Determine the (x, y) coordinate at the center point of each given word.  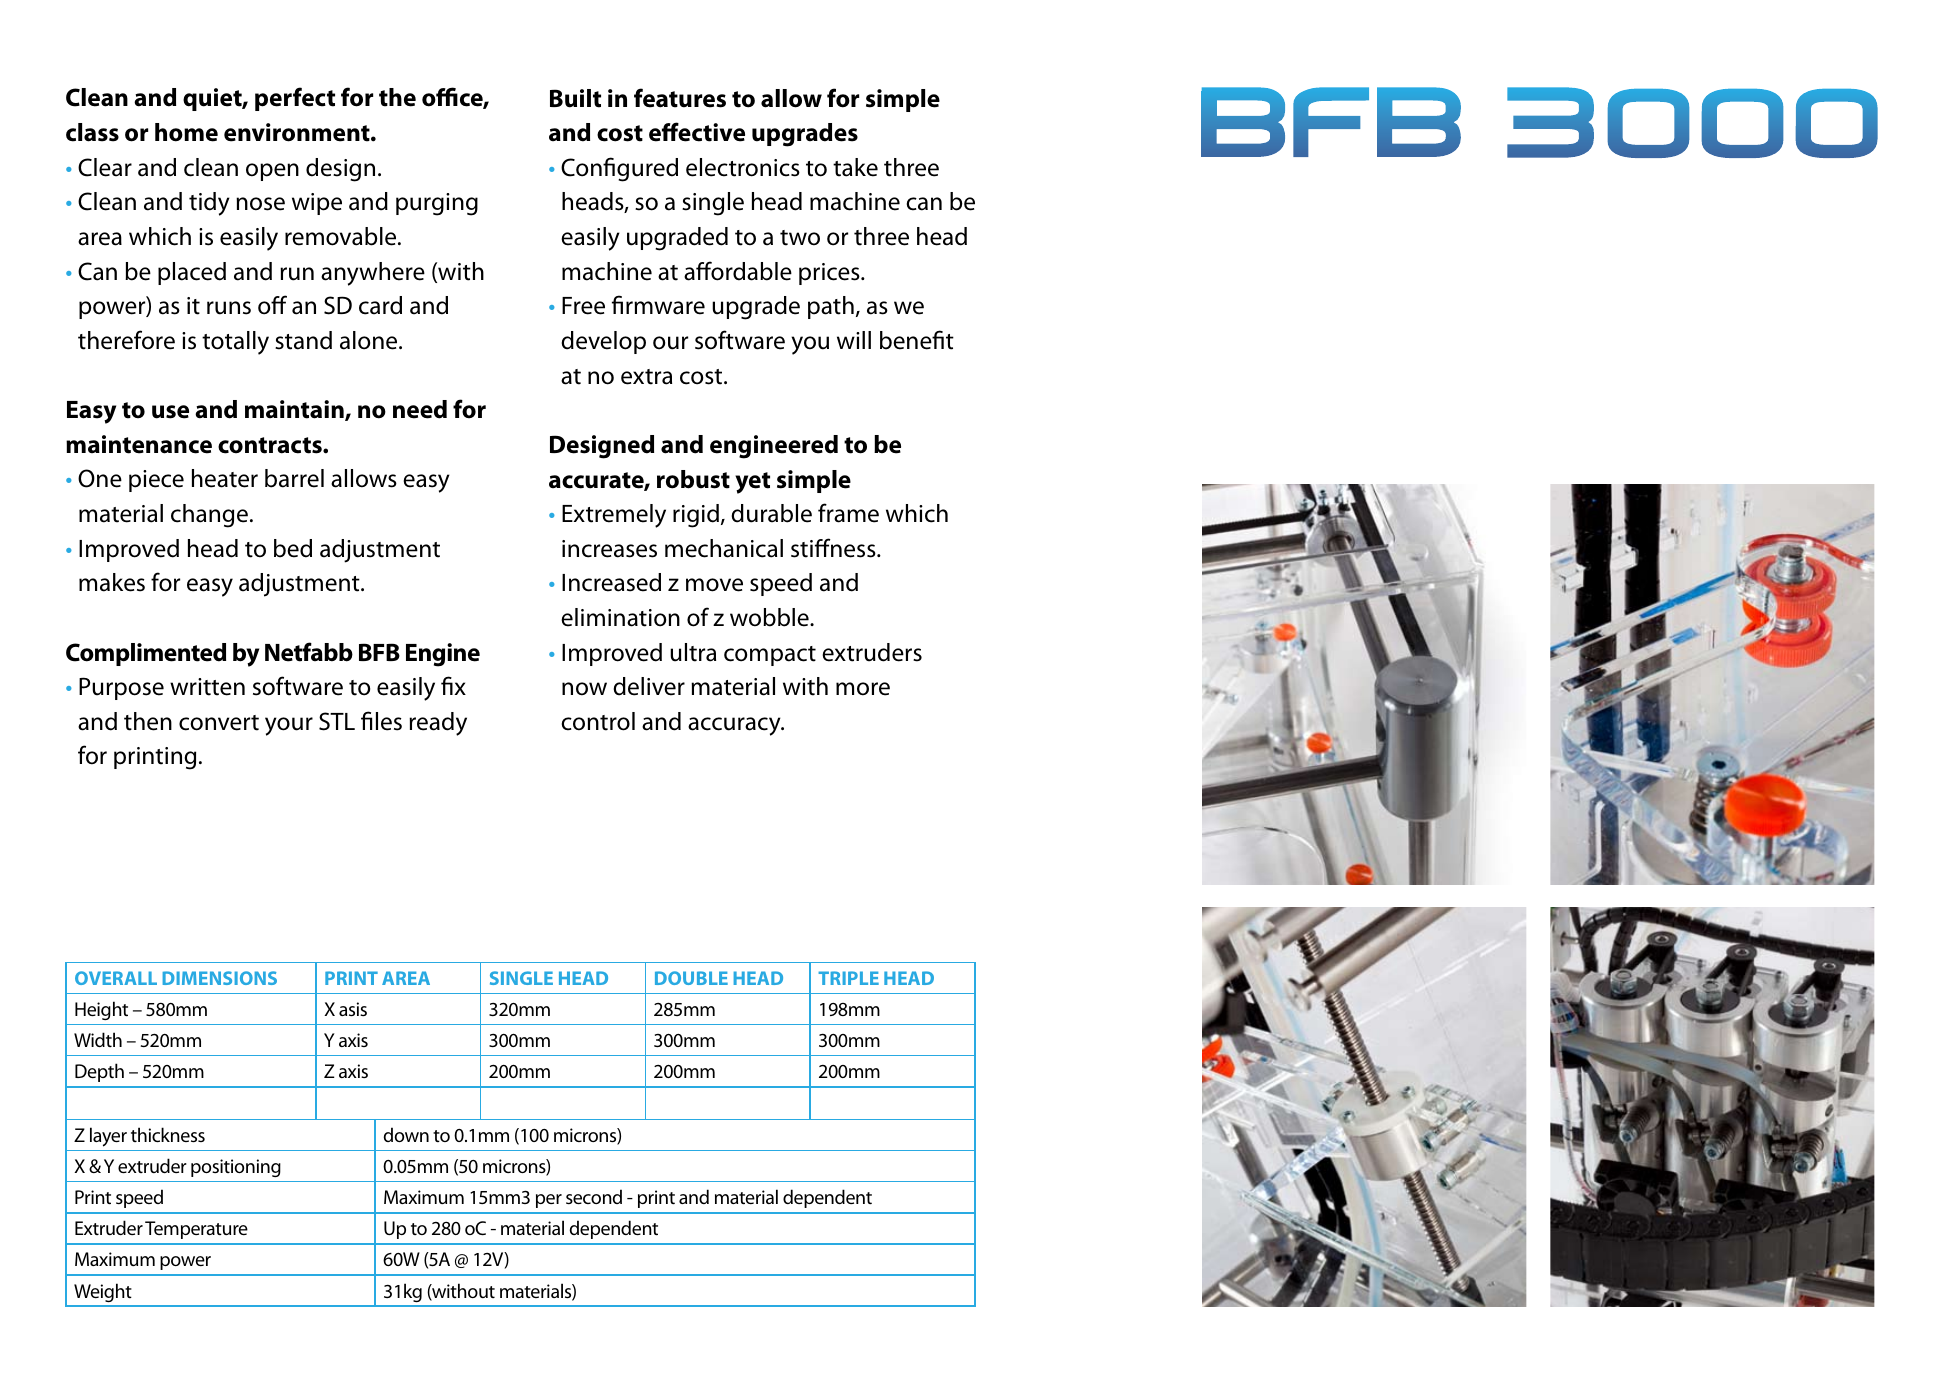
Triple (848, 978)
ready (438, 724)
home (186, 132)
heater (225, 478)
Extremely (614, 516)
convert (219, 723)
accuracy (735, 726)
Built (575, 98)
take (855, 167)
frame (848, 513)
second (594, 1196)
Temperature (196, 1230)
